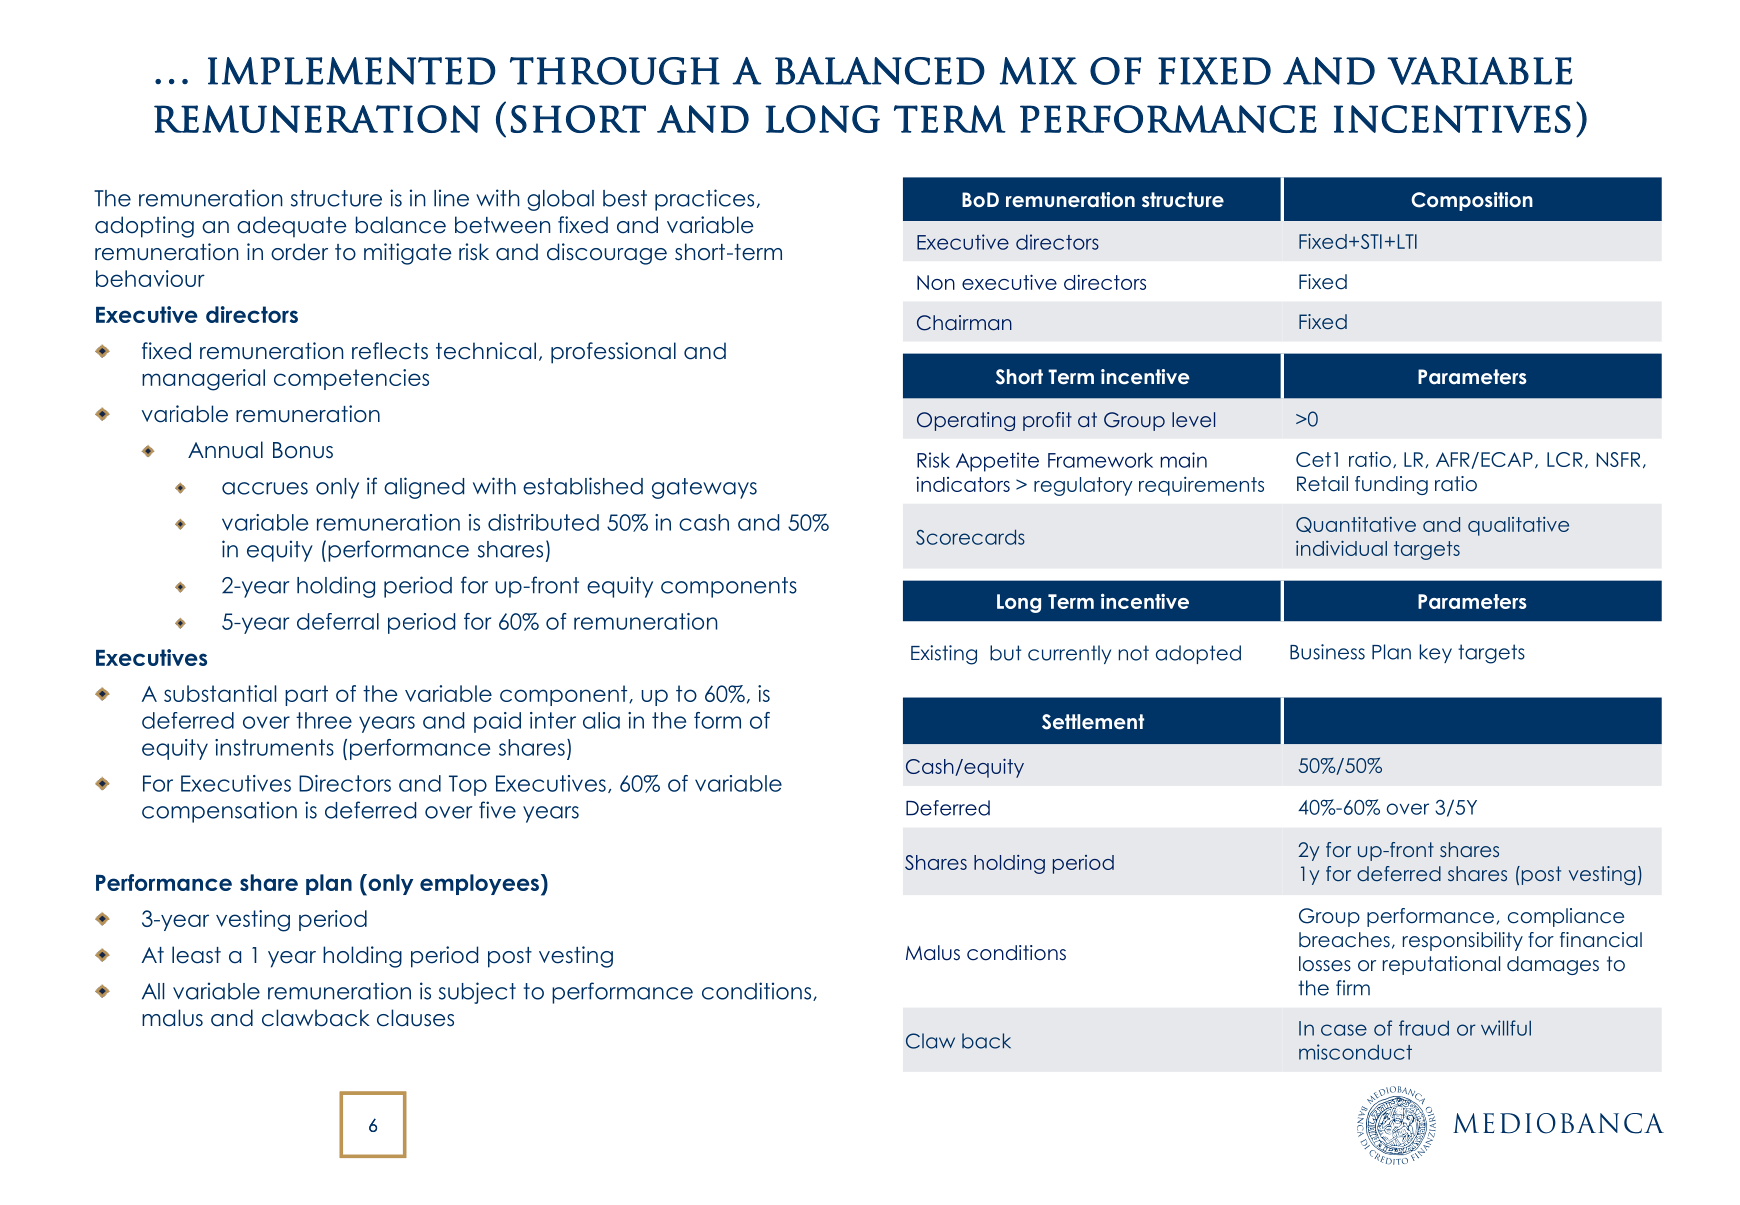 This page has height=1205, width=1740. What do you see at coordinates (352, 71) in the page?
I see `implemented` at bounding box center [352, 71].
